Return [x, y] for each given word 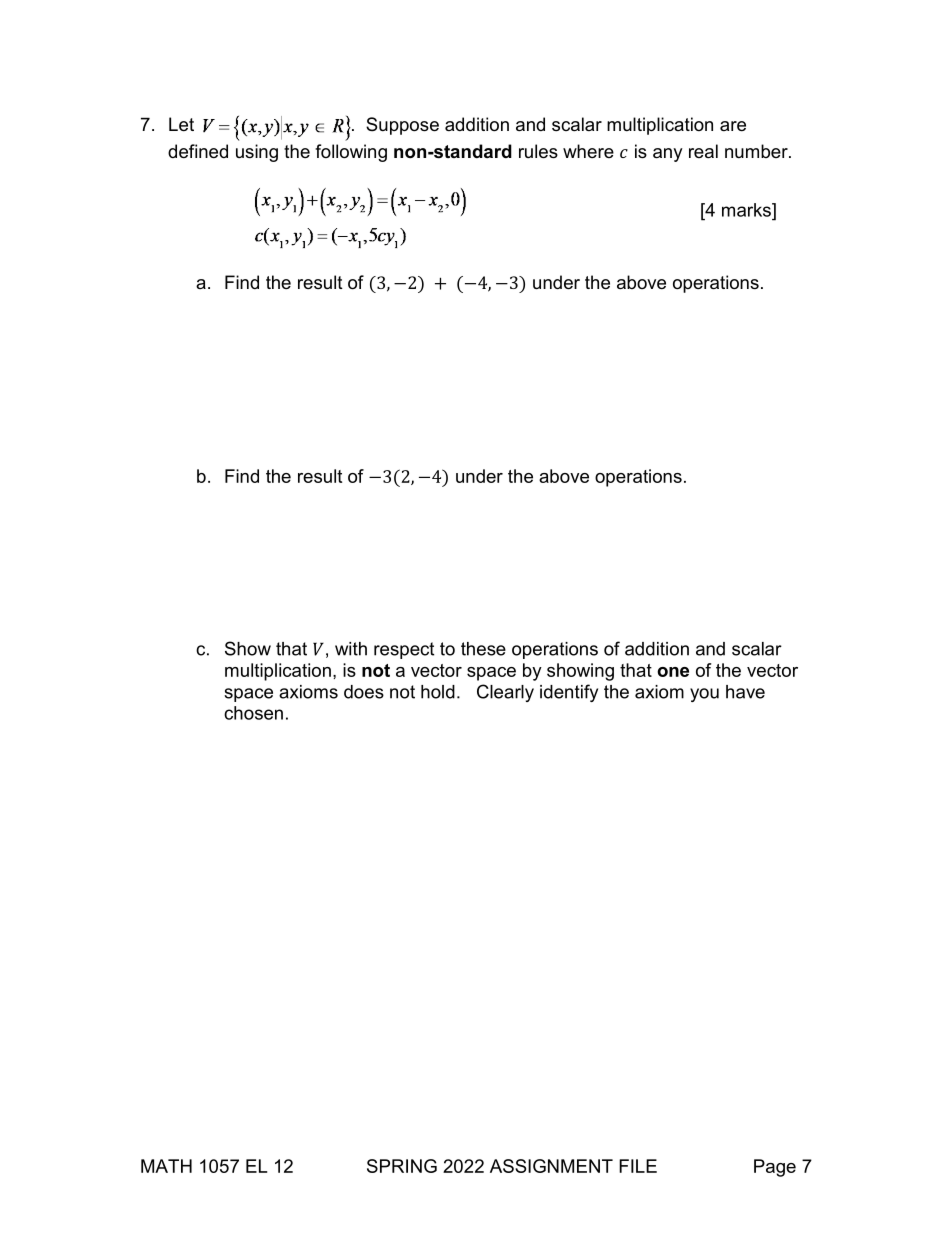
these [483, 649]
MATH [166, 1166]
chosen [253, 713]
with [351, 649]
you [704, 695]
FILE [638, 1166]
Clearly [505, 693]
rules [538, 151]
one [673, 672]
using [257, 153]
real [703, 151]
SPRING [402, 1166]
